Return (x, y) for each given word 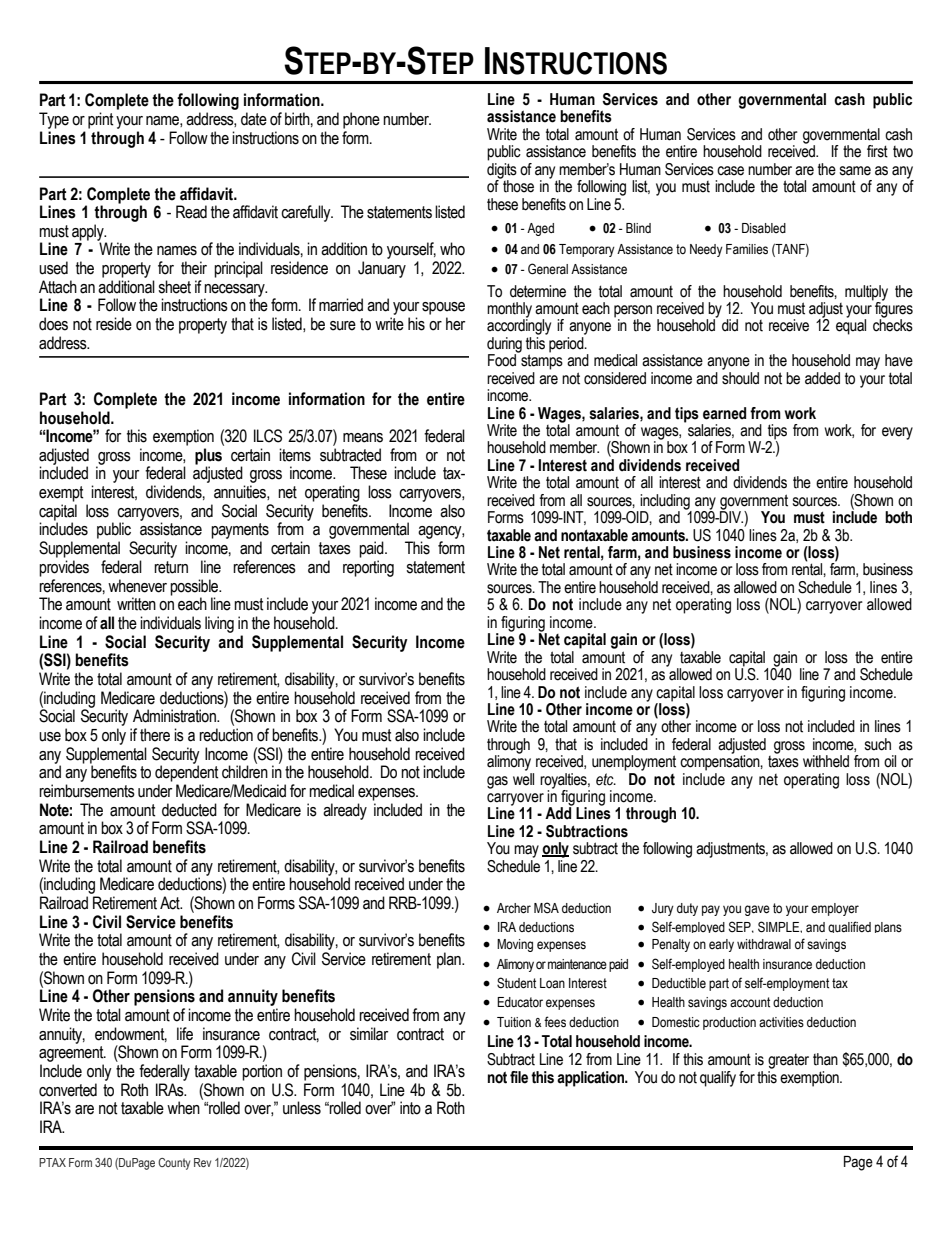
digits (502, 170)
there (155, 735)
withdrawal (764, 944)
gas (497, 782)
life (185, 1034)
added (822, 378)
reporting (368, 568)
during (504, 346)
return (171, 567)
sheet (174, 287)
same (855, 171)
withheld (826, 761)
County (174, 1164)
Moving (515, 945)
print (101, 120)
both (898, 517)
